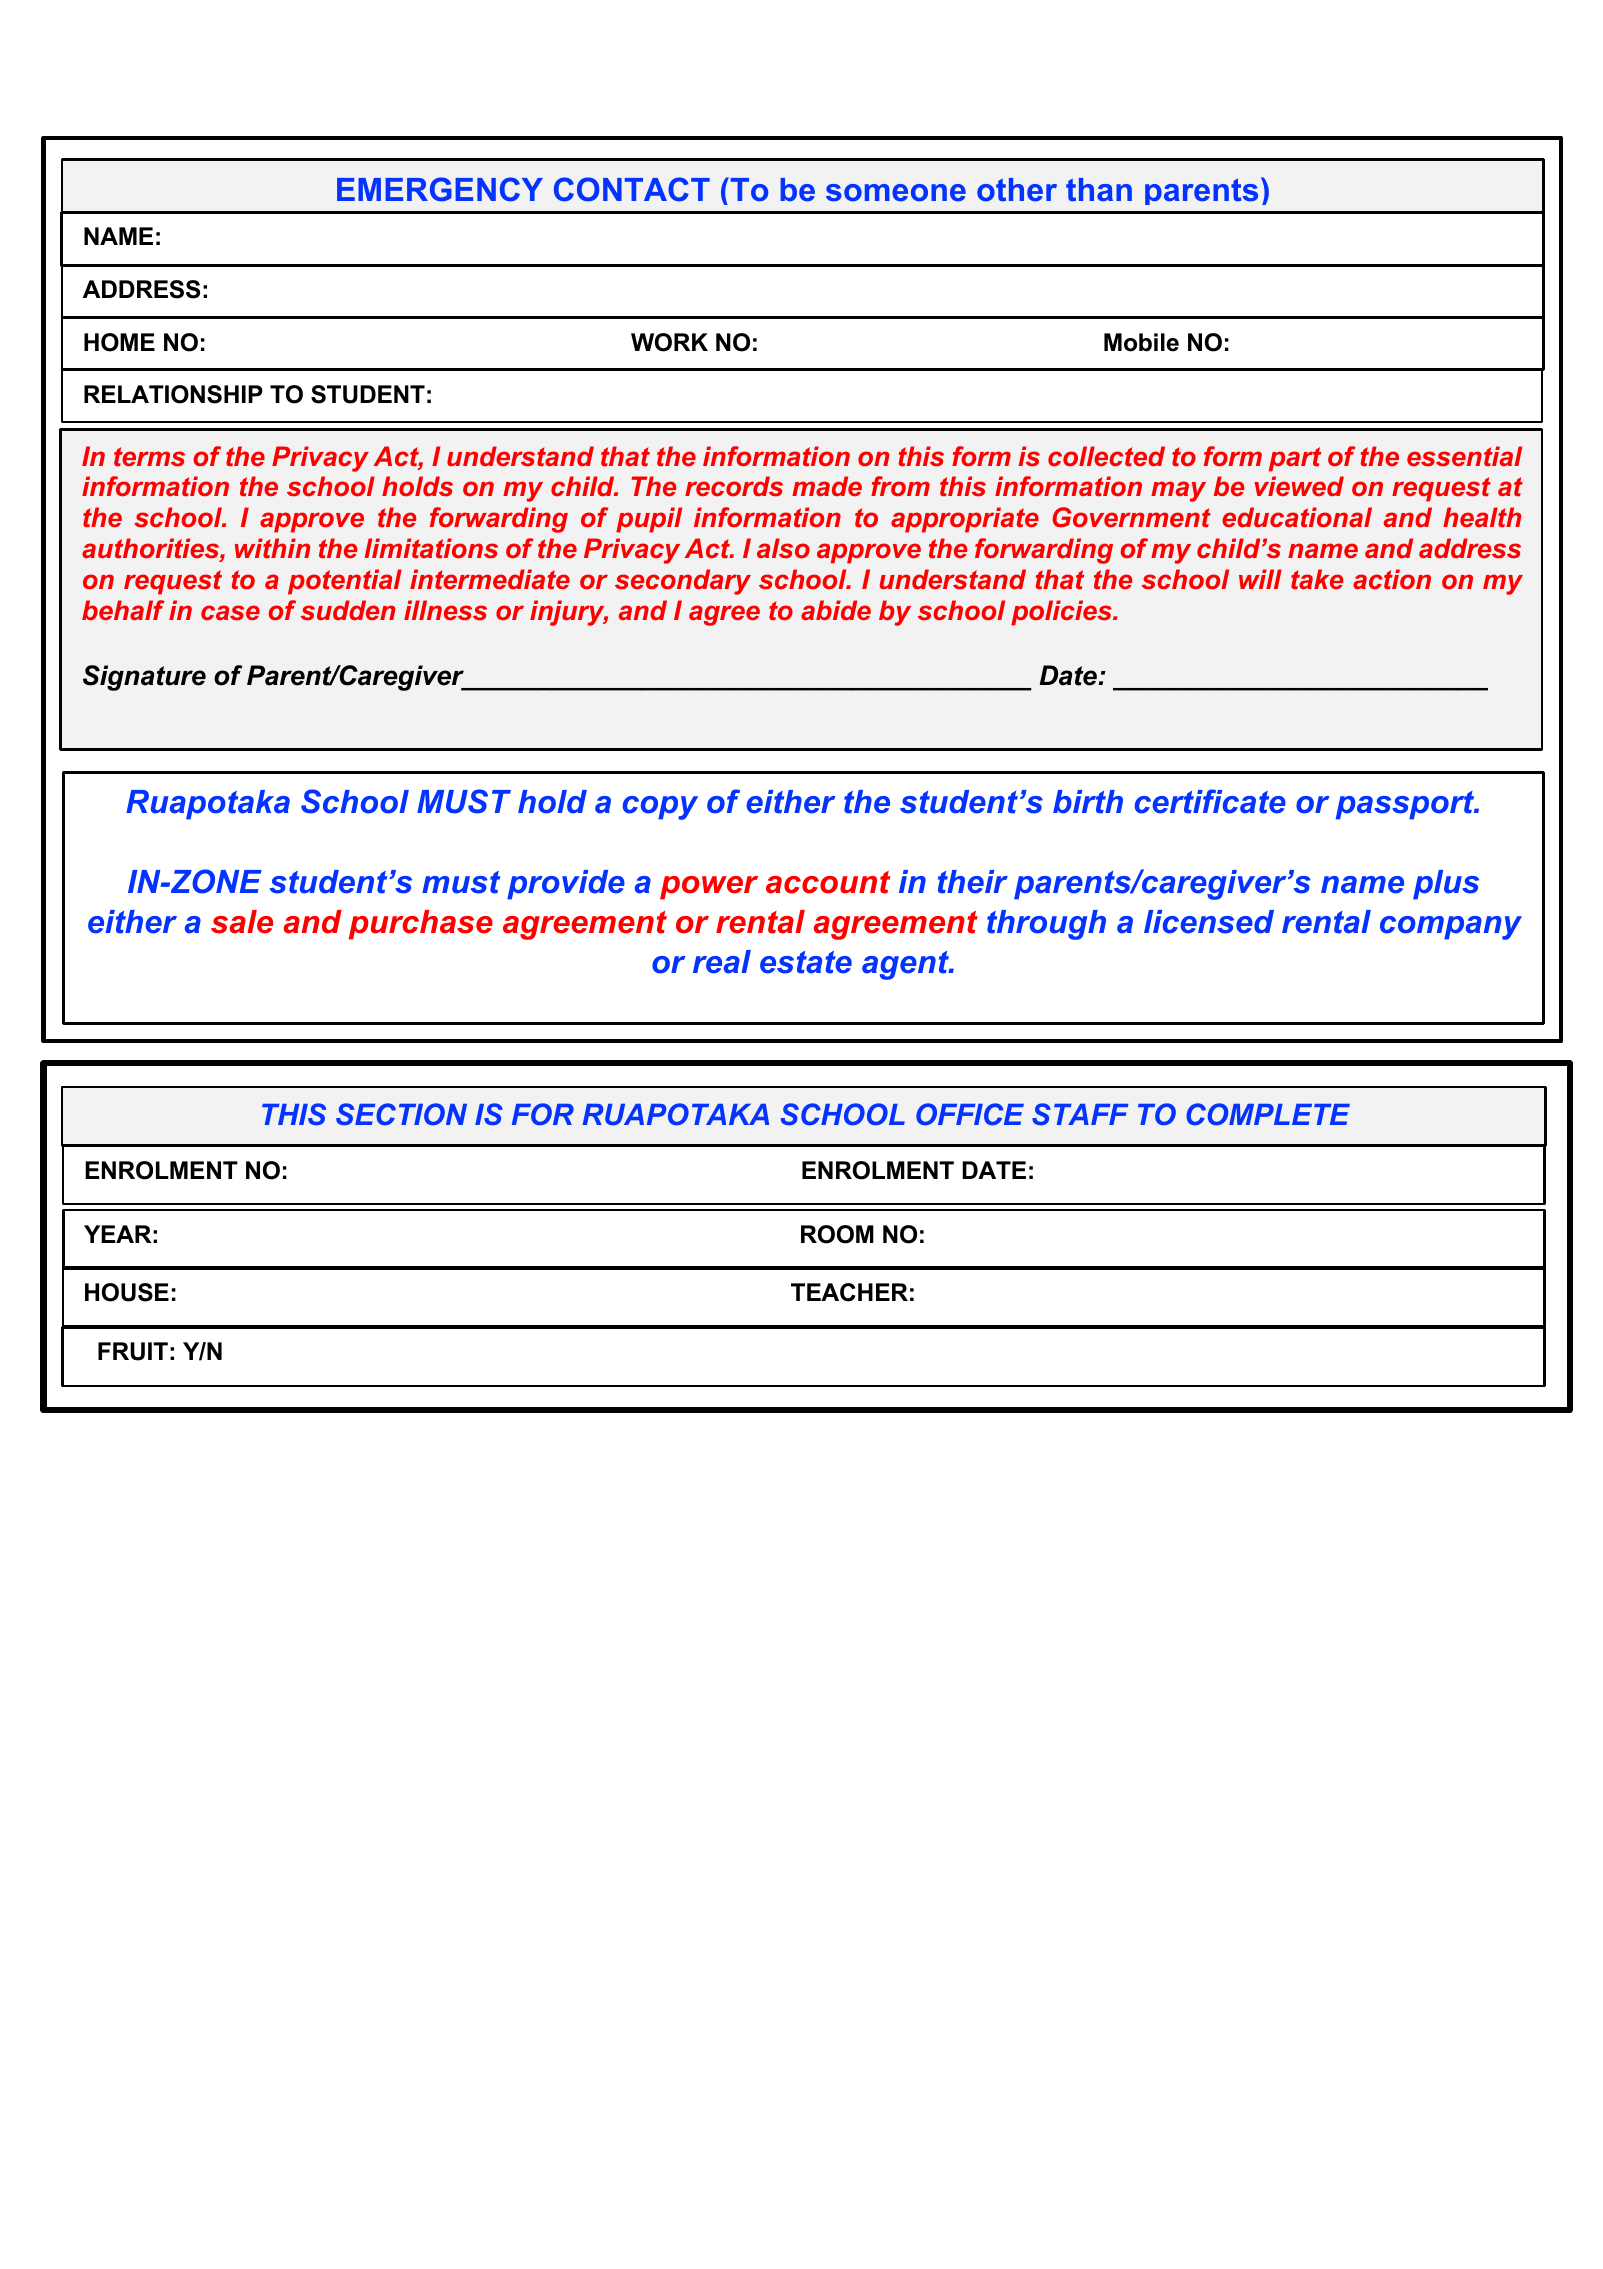 The image size is (1603, 2269). Describe the element at coordinates (440, 189) in the screenshot. I see `EMERGENCY` at that location.
